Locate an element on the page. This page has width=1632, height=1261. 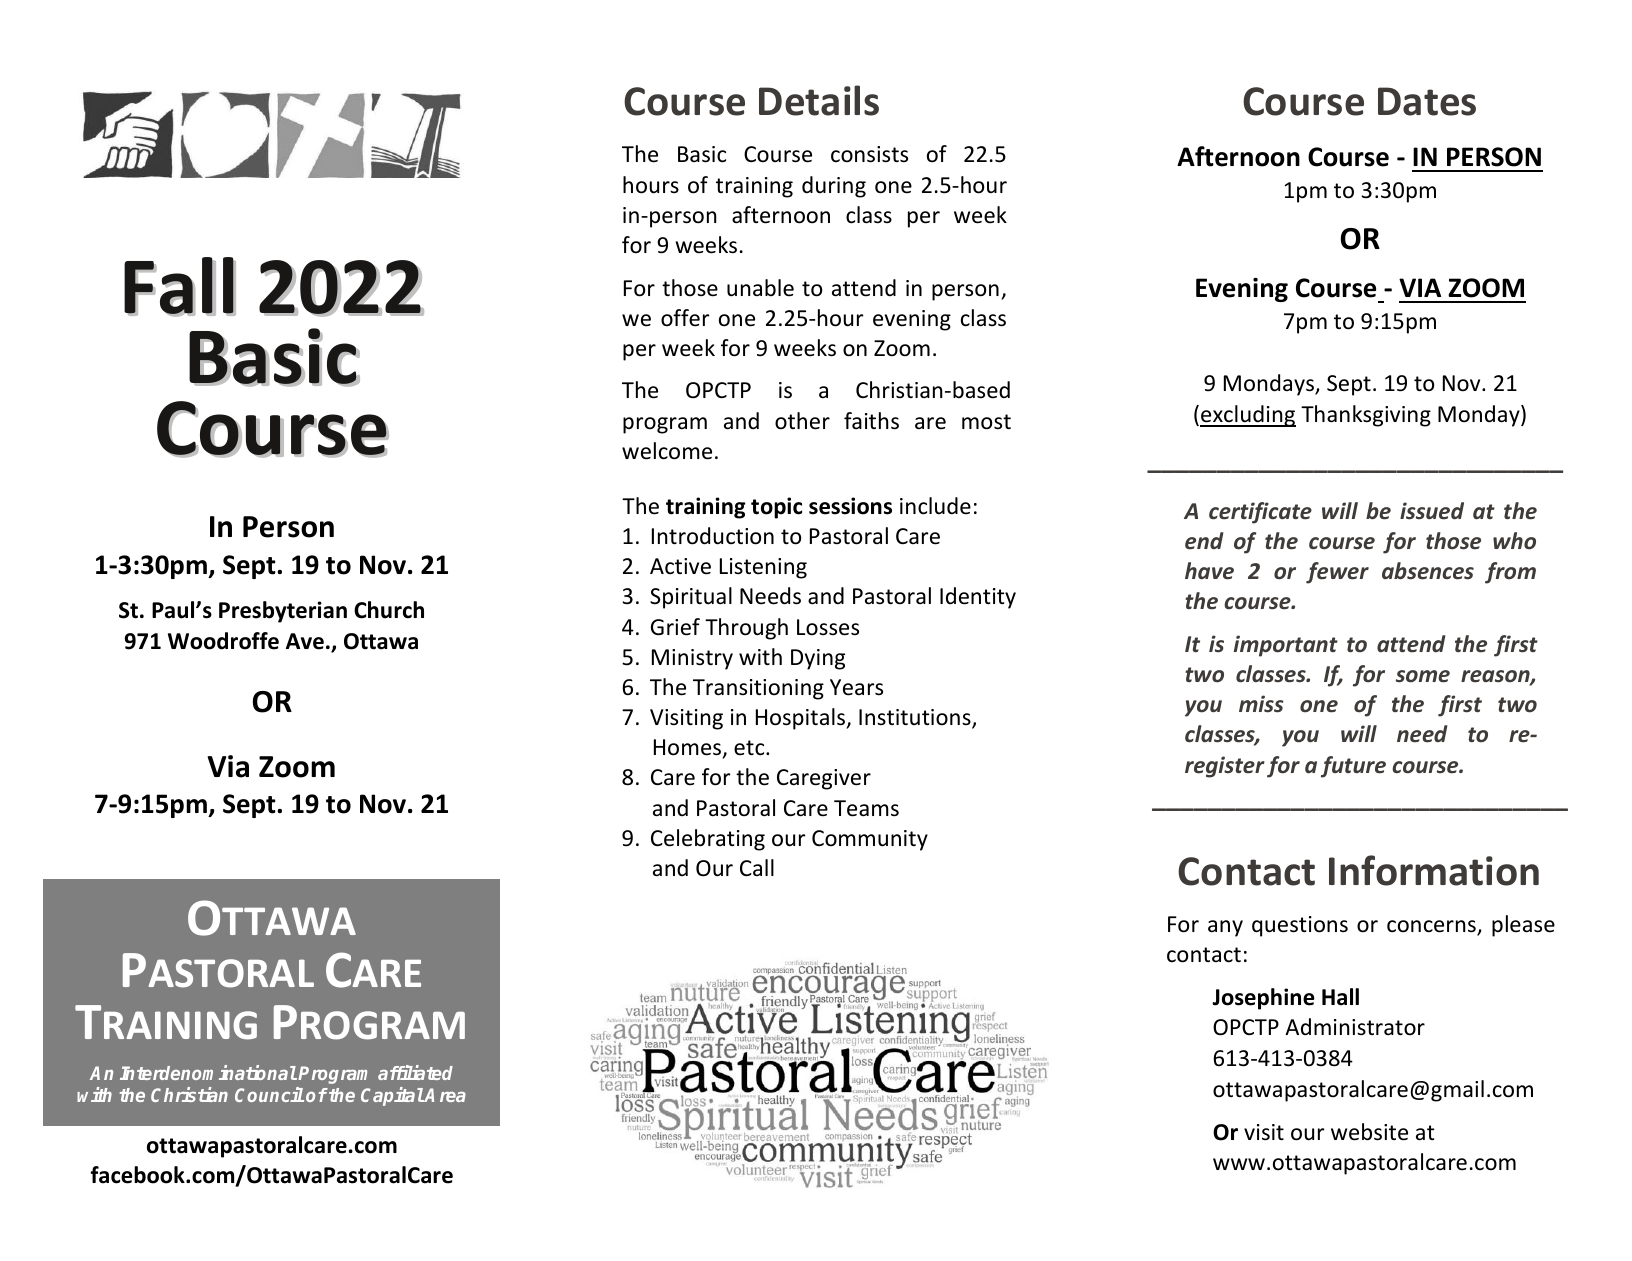
website is located at coordinates (1369, 1132).
